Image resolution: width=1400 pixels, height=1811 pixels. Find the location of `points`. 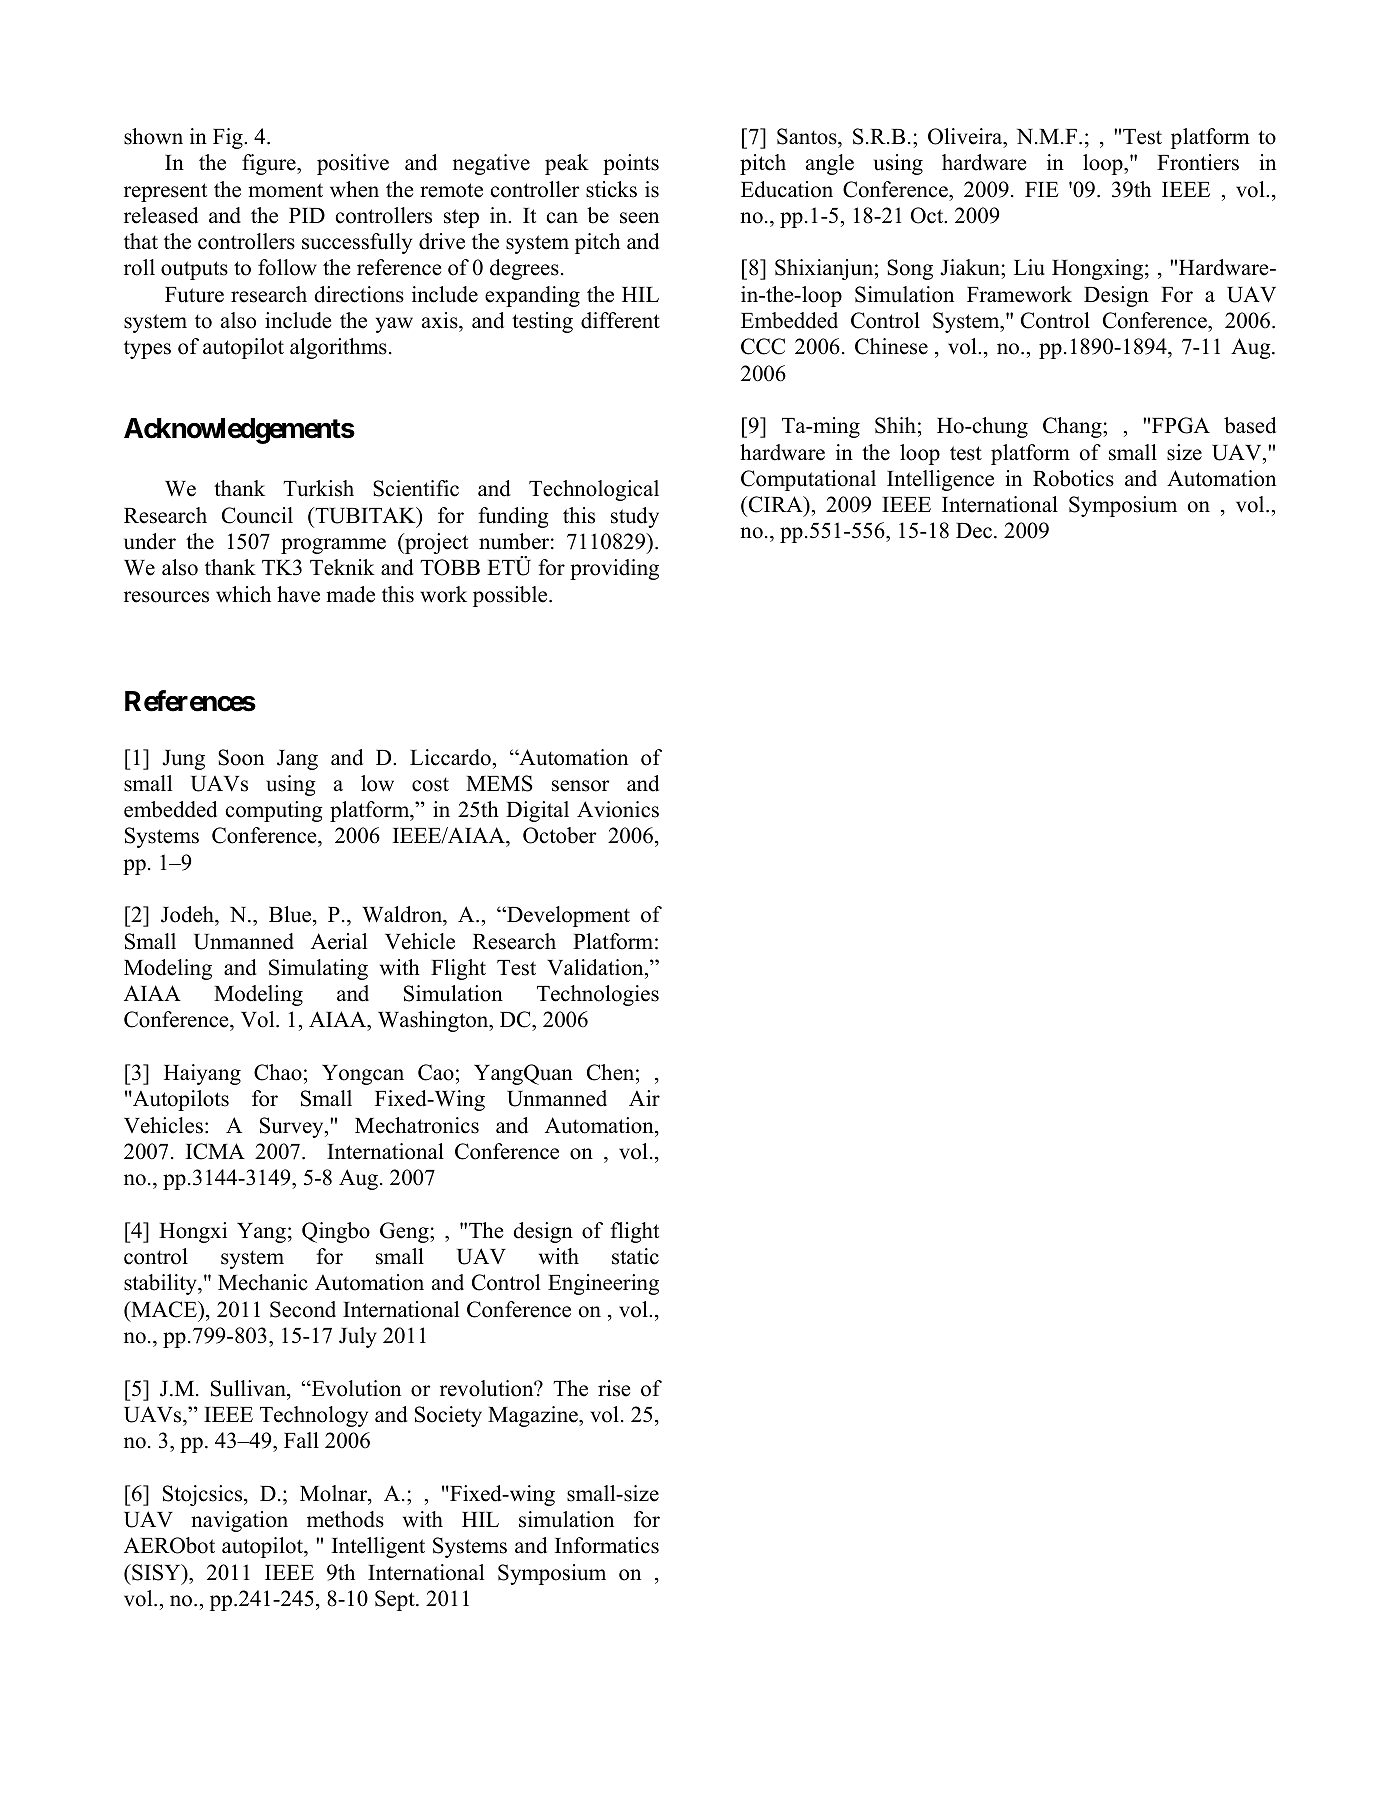

points is located at coordinates (631, 164).
